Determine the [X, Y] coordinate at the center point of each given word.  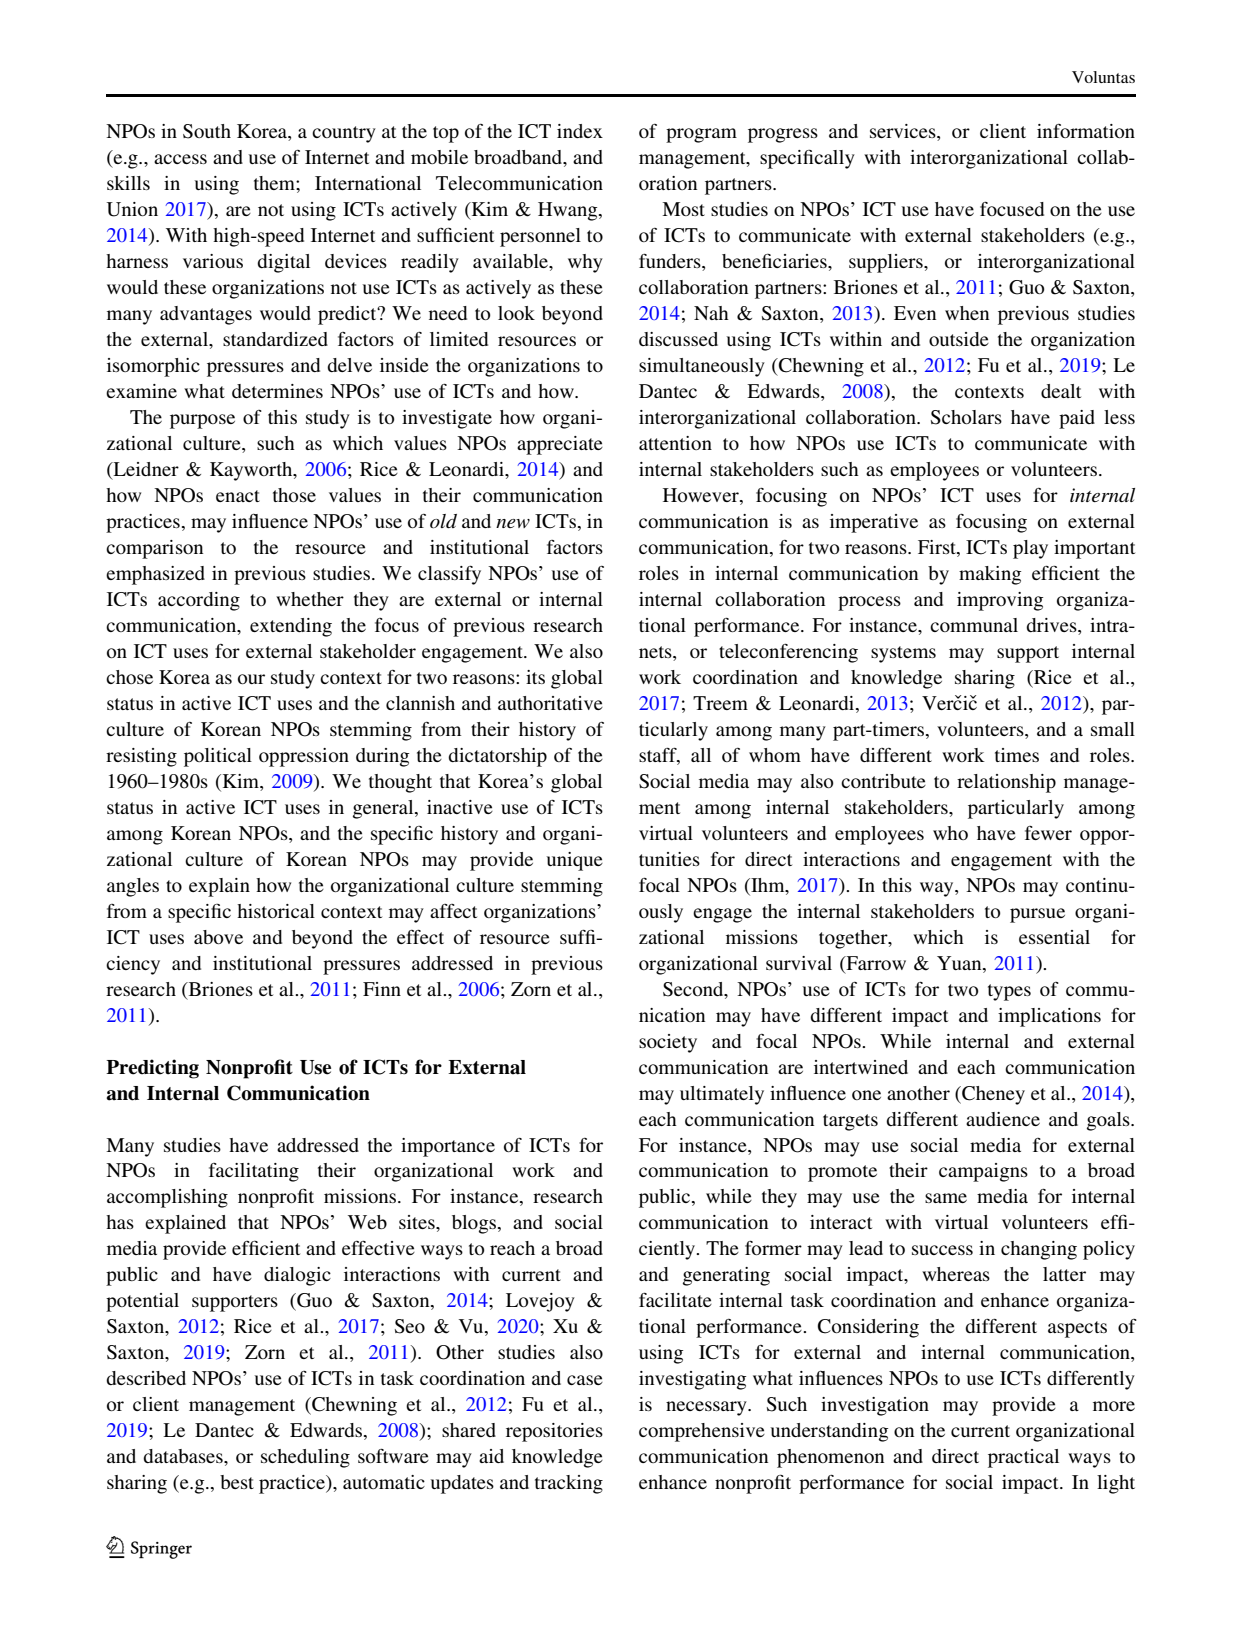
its [535, 677]
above [218, 937]
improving [1000, 601]
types [1009, 992]
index [580, 131]
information [1086, 131]
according [199, 601]
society [668, 1043]
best [237, 1482]
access [180, 159]
